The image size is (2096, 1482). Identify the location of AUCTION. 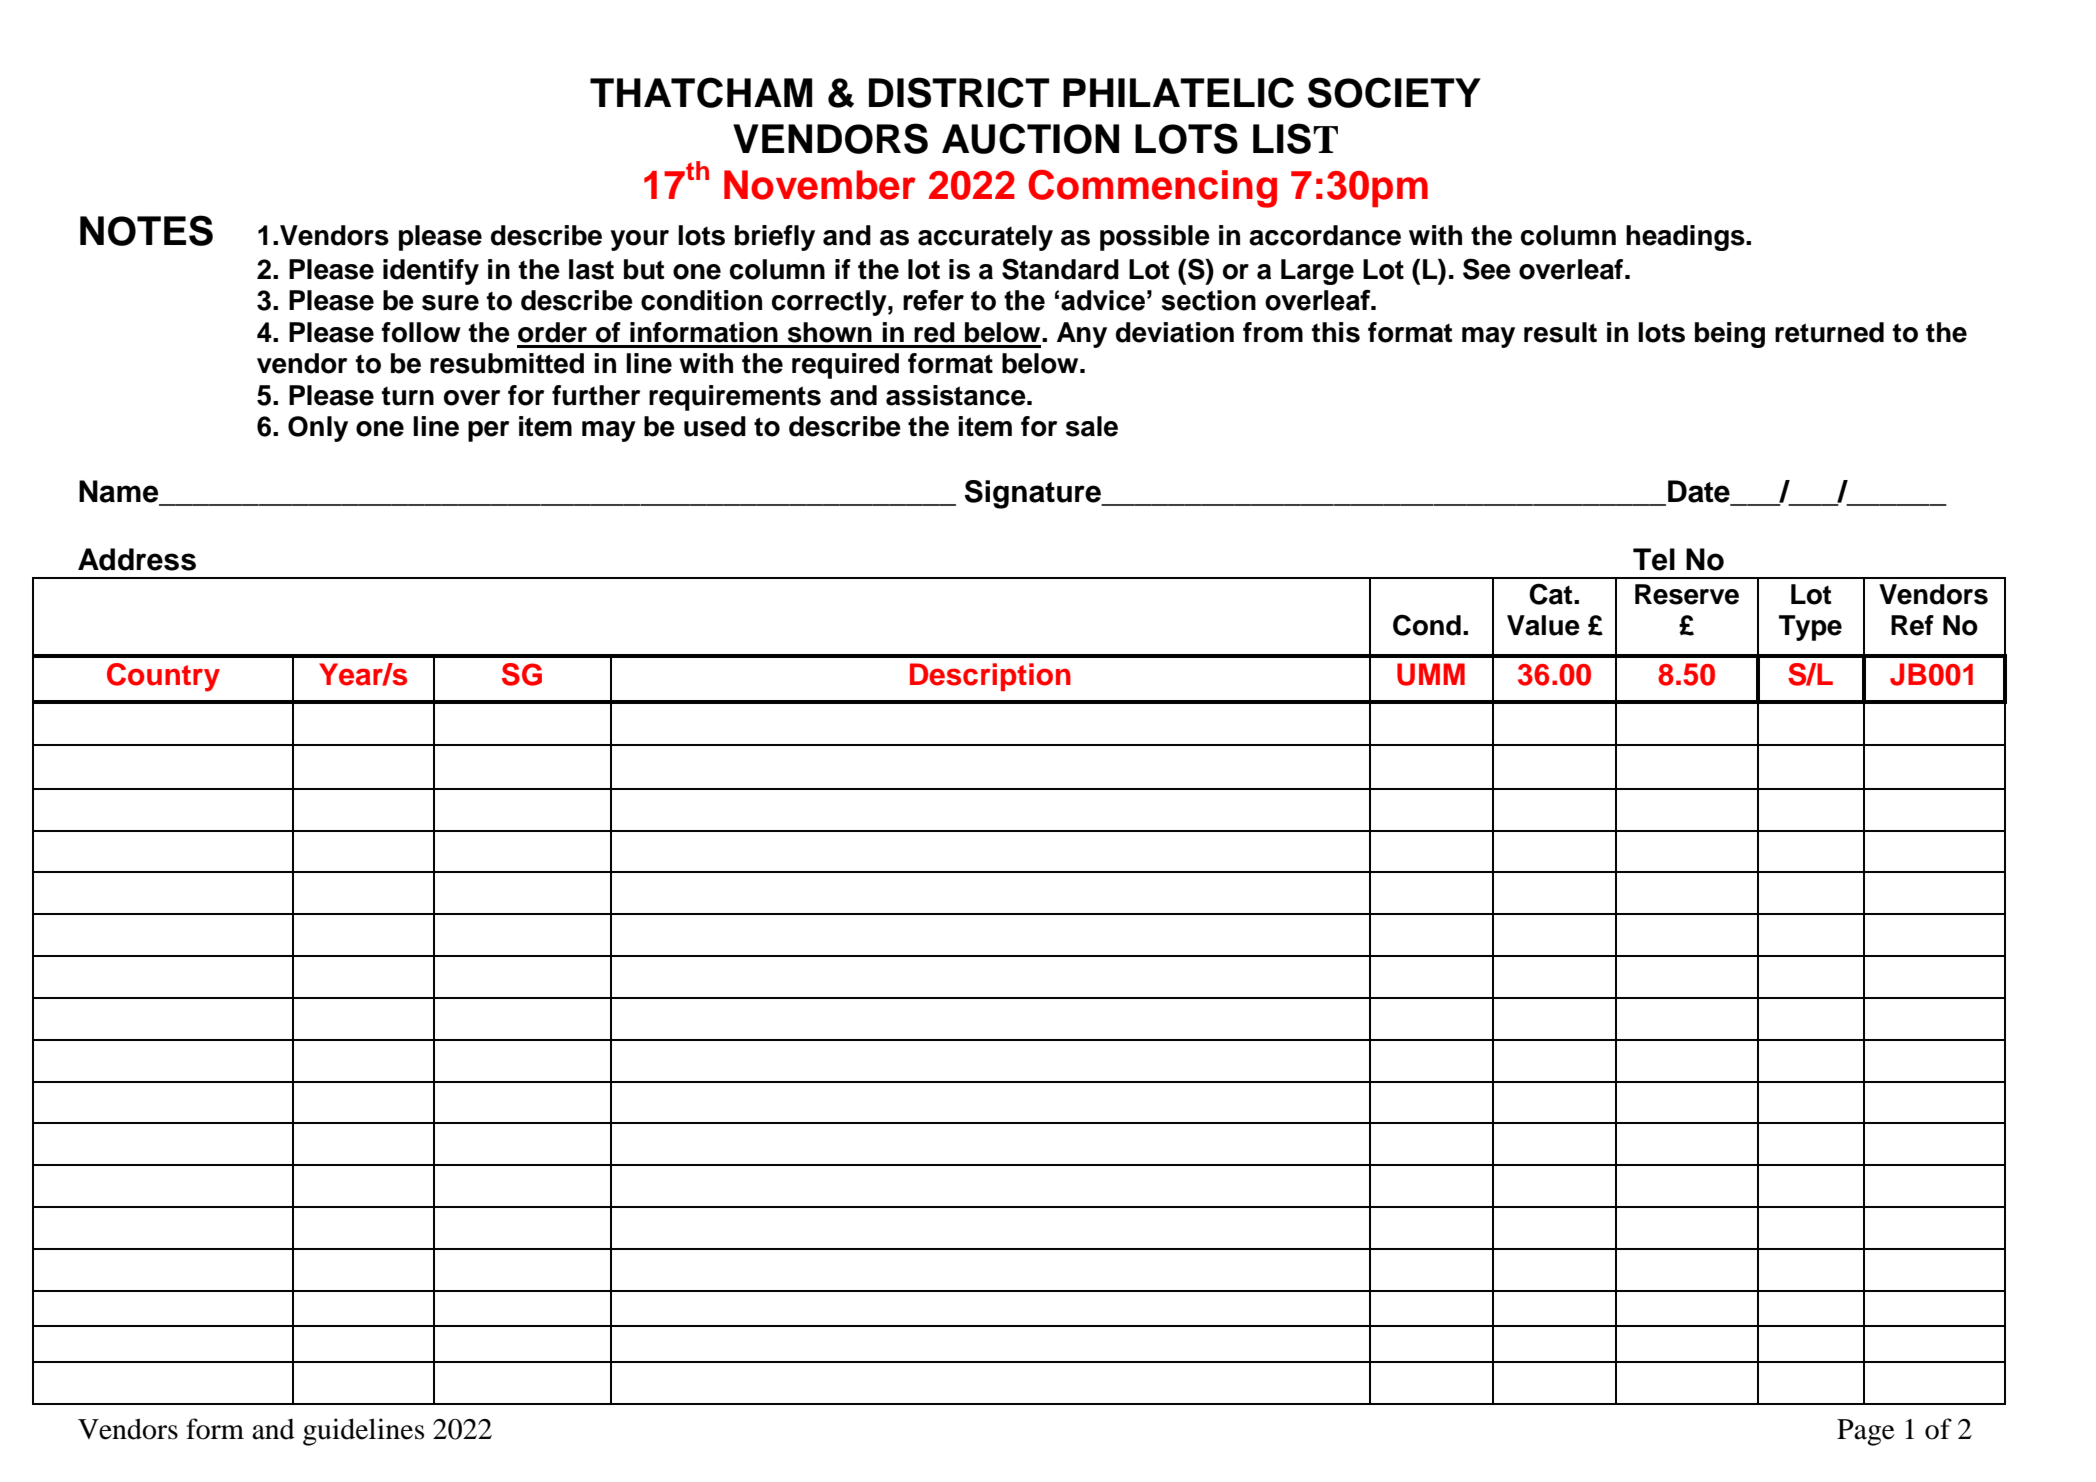
(1030, 138).
